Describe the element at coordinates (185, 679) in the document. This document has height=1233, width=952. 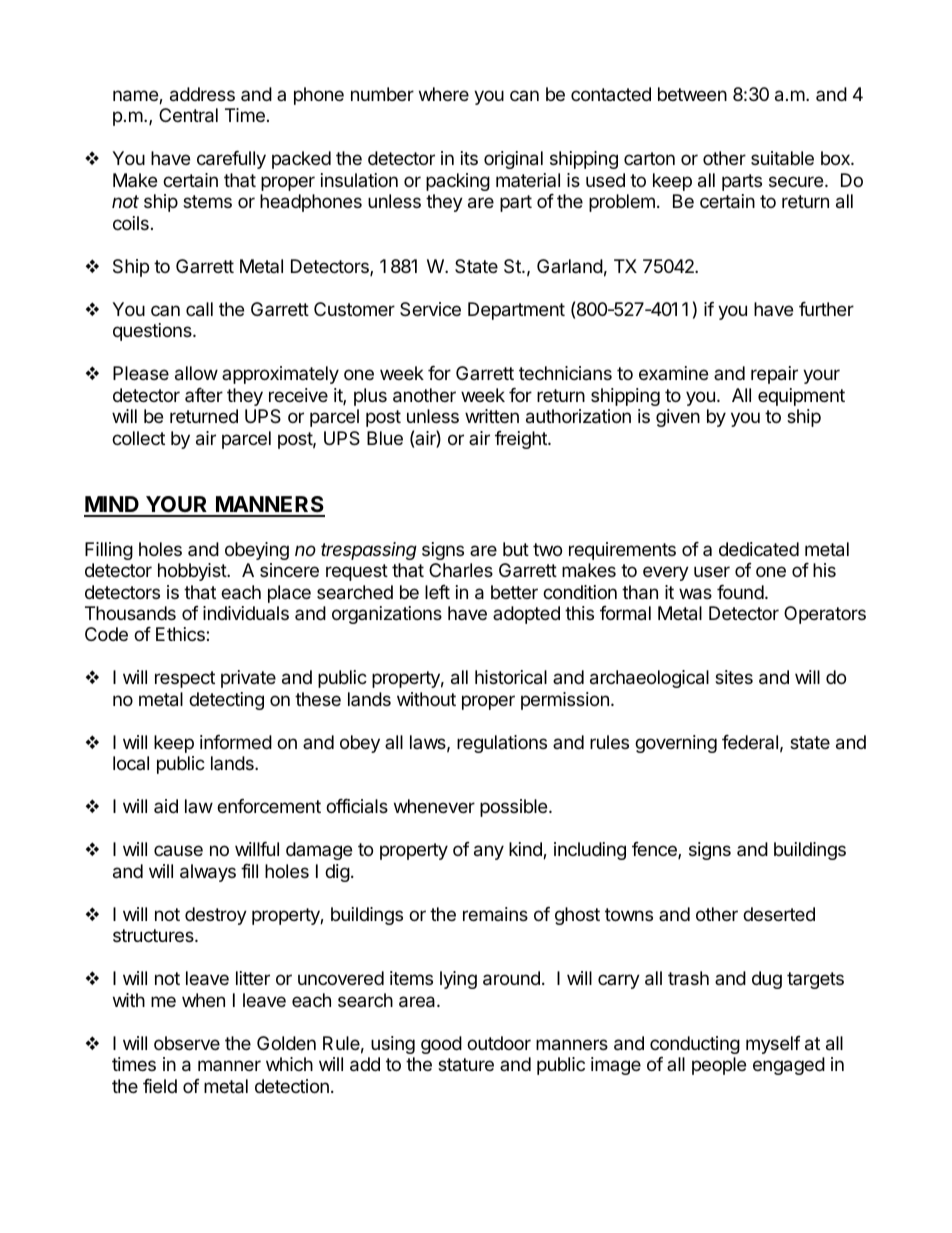
I see `respect` at that location.
